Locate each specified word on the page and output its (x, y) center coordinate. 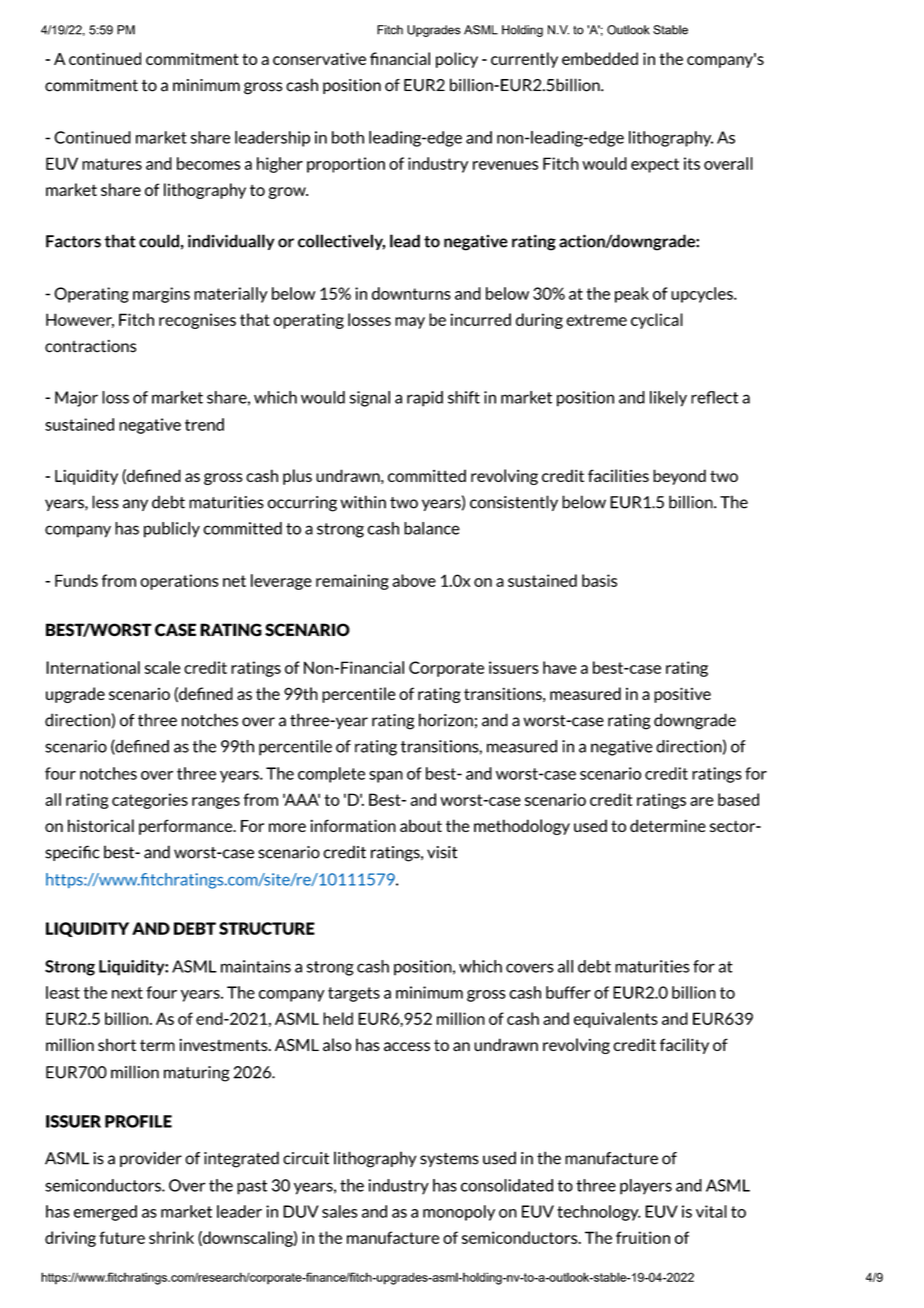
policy (457, 60)
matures (112, 164)
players (646, 1187)
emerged (105, 1213)
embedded (600, 58)
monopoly (459, 1213)
